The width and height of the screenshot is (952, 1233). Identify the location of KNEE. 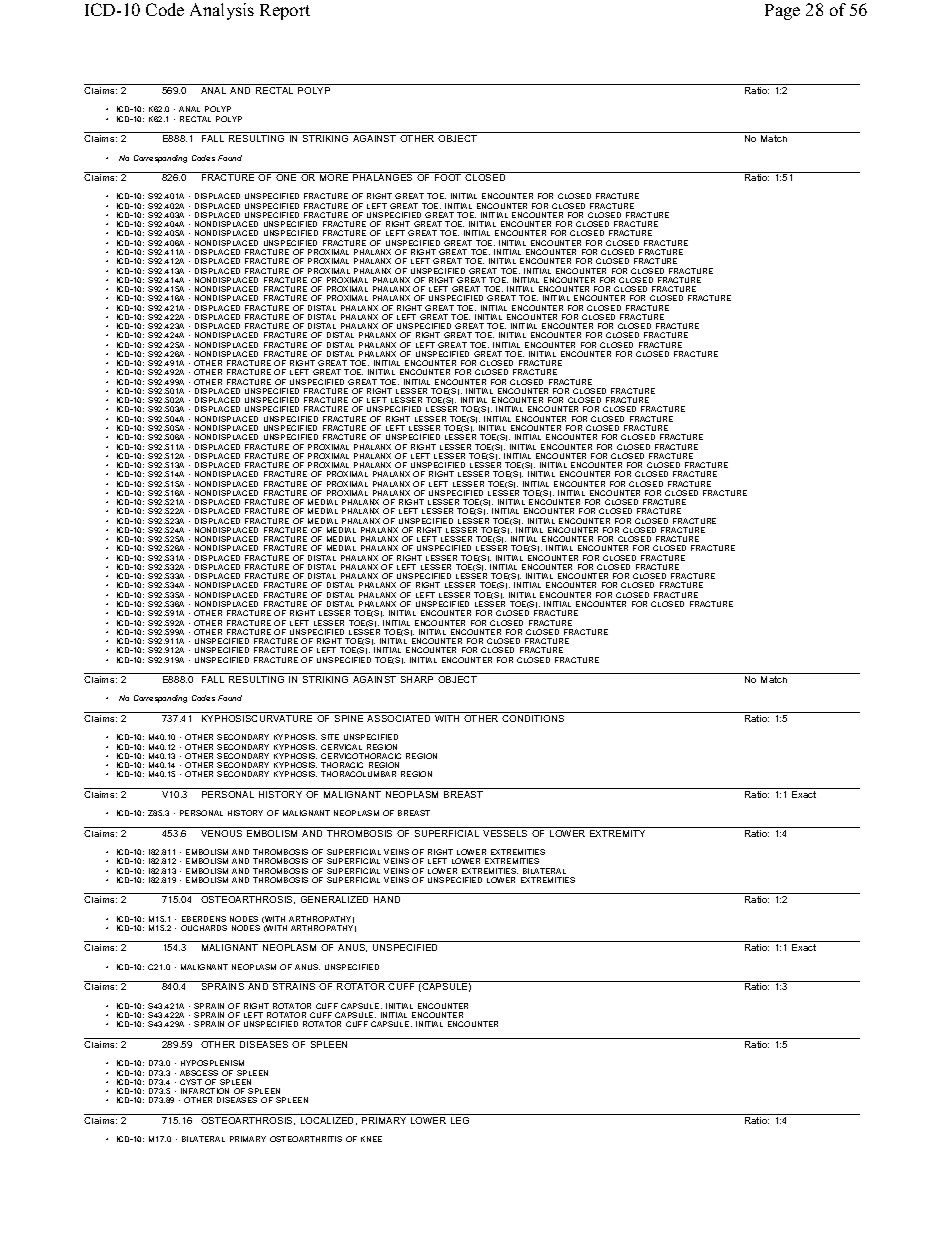
(371, 1139).
